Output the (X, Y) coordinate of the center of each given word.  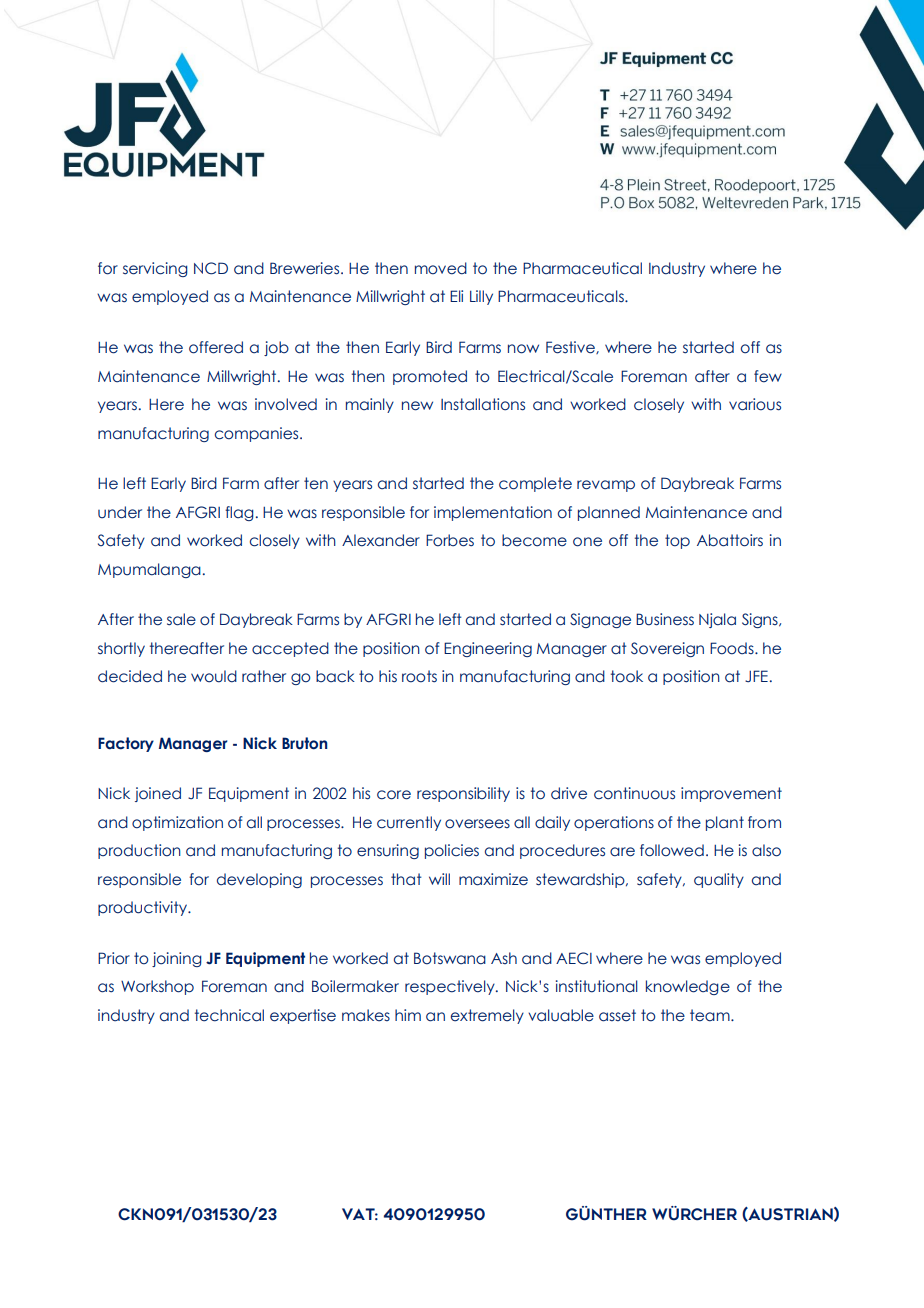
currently (409, 823)
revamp (606, 486)
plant (725, 823)
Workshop (157, 987)
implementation (493, 513)
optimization (177, 823)
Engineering (488, 649)
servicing (155, 269)
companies (258, 434)
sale (181, 619)
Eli (456, 296)
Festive (571, 347)
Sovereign (667, 649)
